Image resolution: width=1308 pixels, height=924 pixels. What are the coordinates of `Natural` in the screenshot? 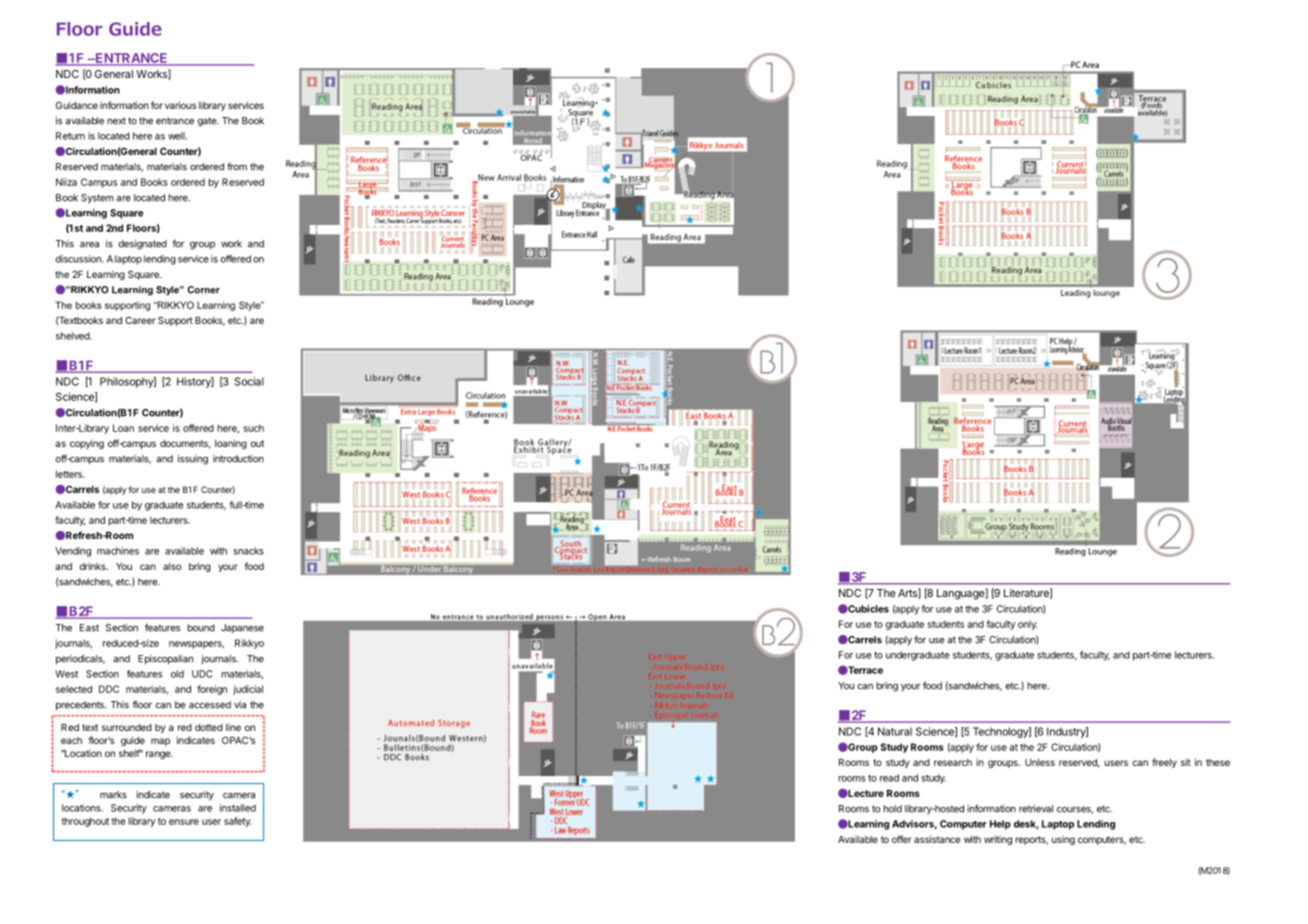 It's located at (895, 731).
